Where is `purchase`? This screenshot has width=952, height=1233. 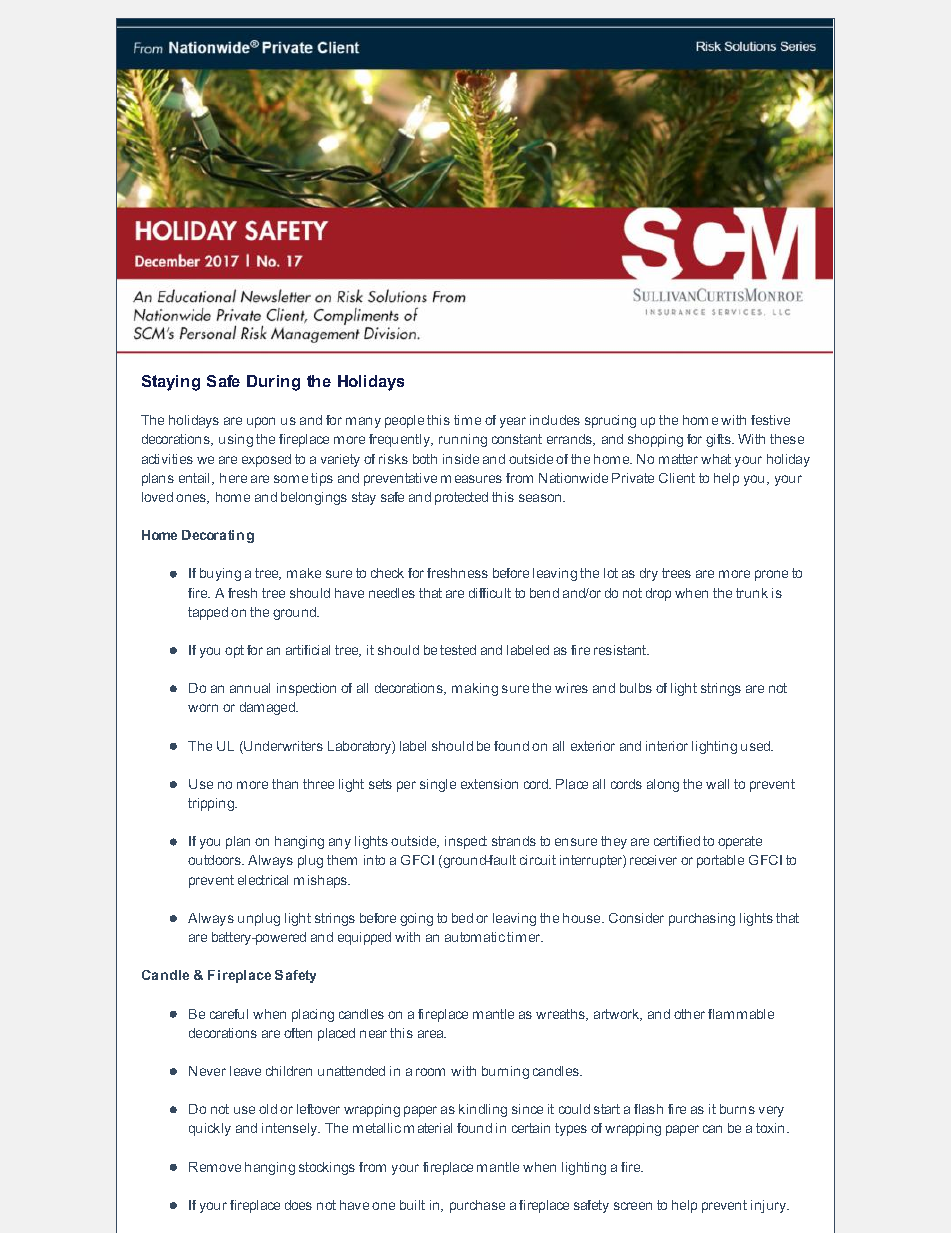
purchase is located at coordinates (477, 1206).
